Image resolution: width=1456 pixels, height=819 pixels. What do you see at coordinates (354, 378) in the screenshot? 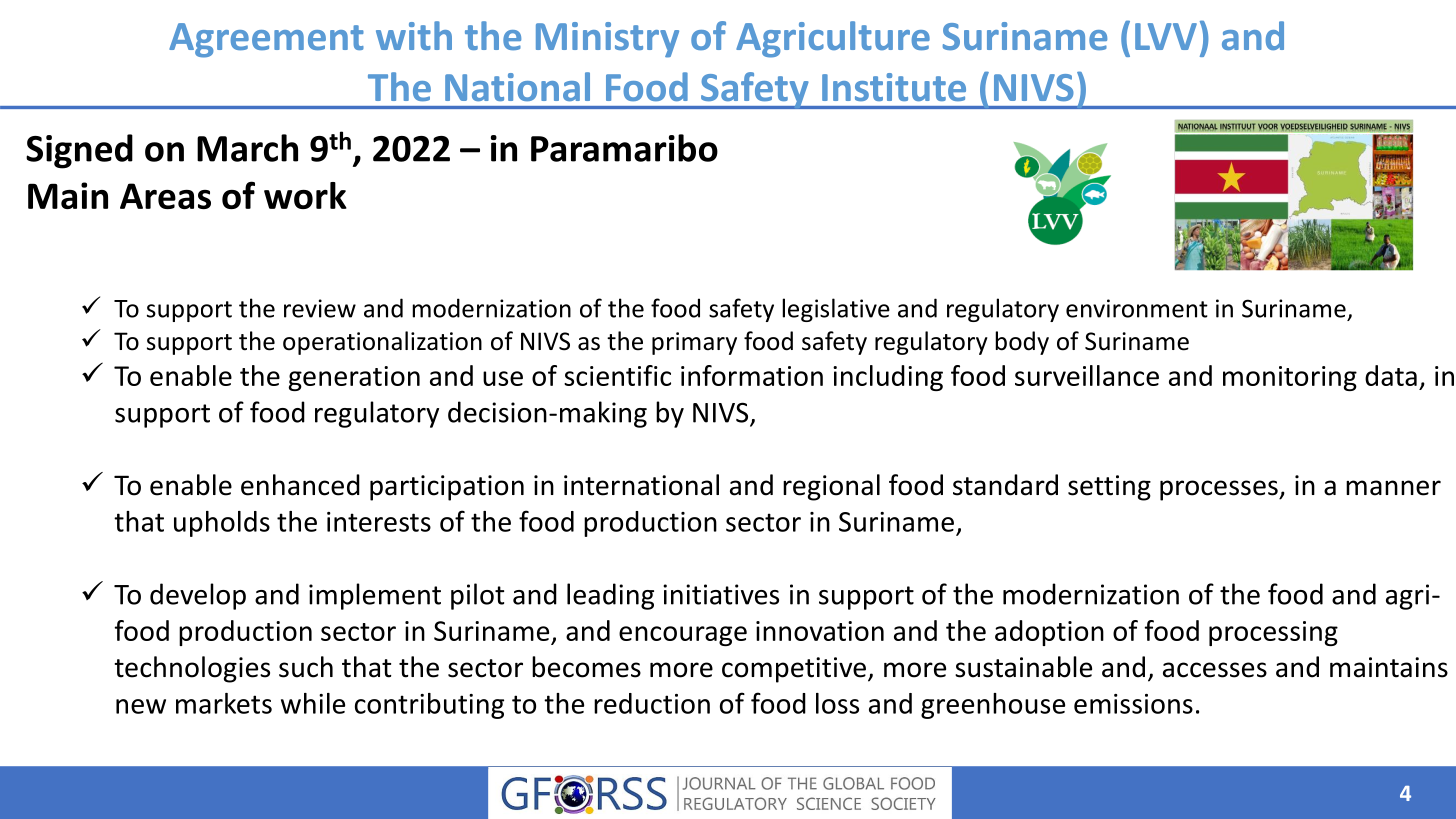
I see `generation` at bounding box center [354, 378].
